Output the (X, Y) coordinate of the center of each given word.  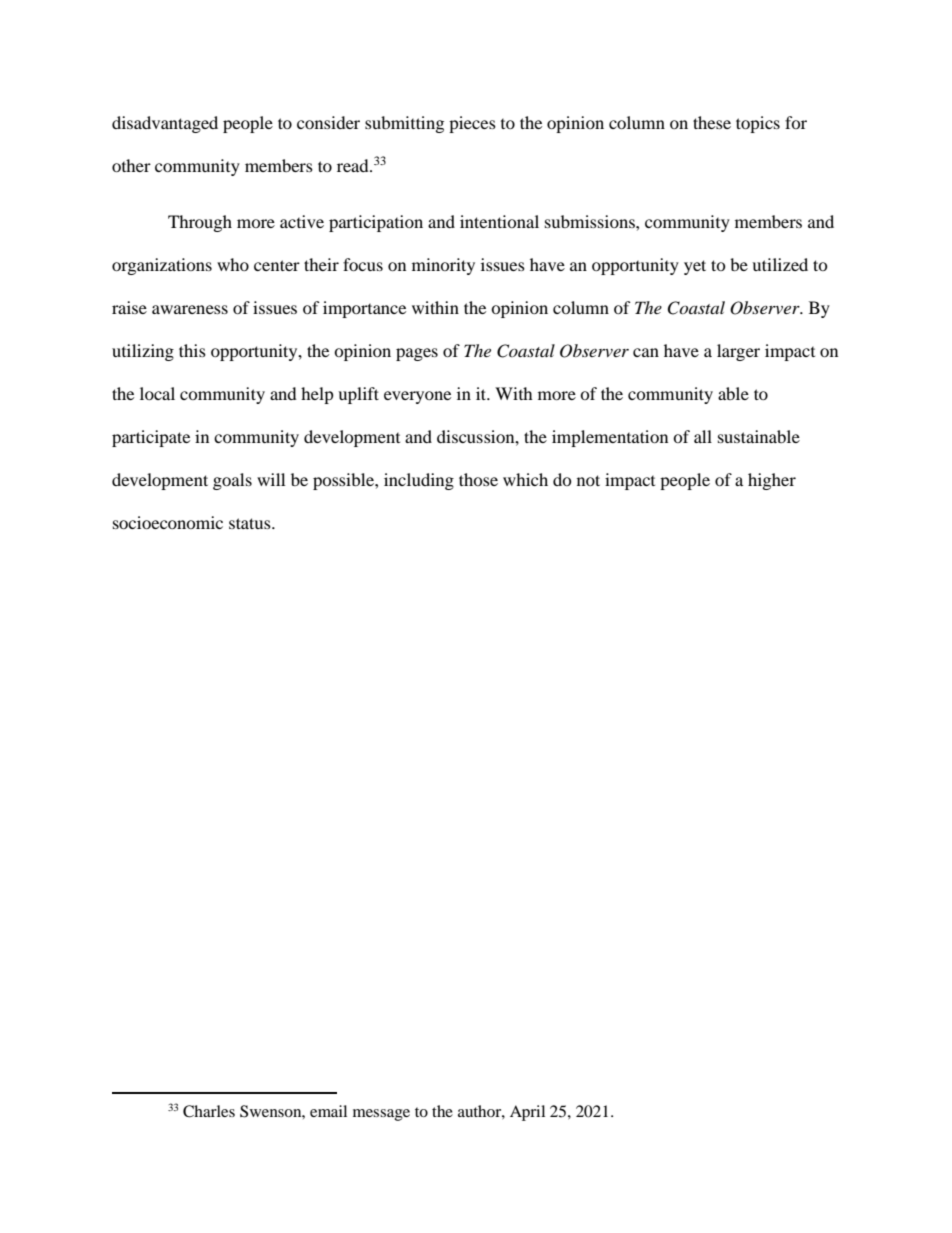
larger (738, 352)
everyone (417, 397)
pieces (472, 124)
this (192, 350)
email (328, 1111)
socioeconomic (168, 522)
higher (772, 481)
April (527, 1113)
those (478, 479)
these (712, 122)
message (381, 1115)
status (251, 523)
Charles (209, 1111)
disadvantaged (165, 124)
